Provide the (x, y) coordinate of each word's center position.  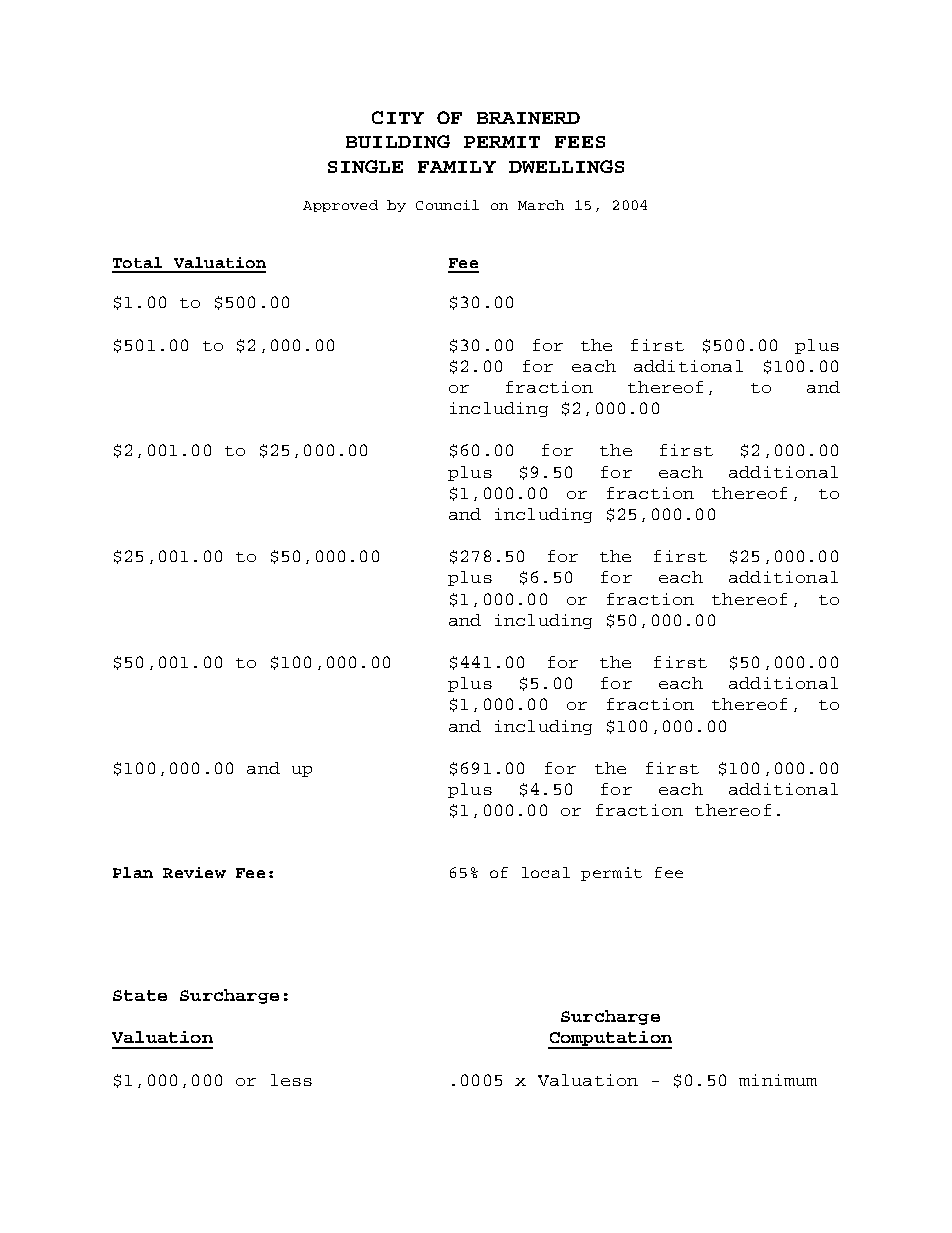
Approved (340, 206)
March (541, 205)
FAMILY (457, 167)
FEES (580, 142)
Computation (610, 1039)
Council (447, 205)
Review (194, 872)
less (291, 1080)
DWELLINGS (566, 166)
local (546, 872)
